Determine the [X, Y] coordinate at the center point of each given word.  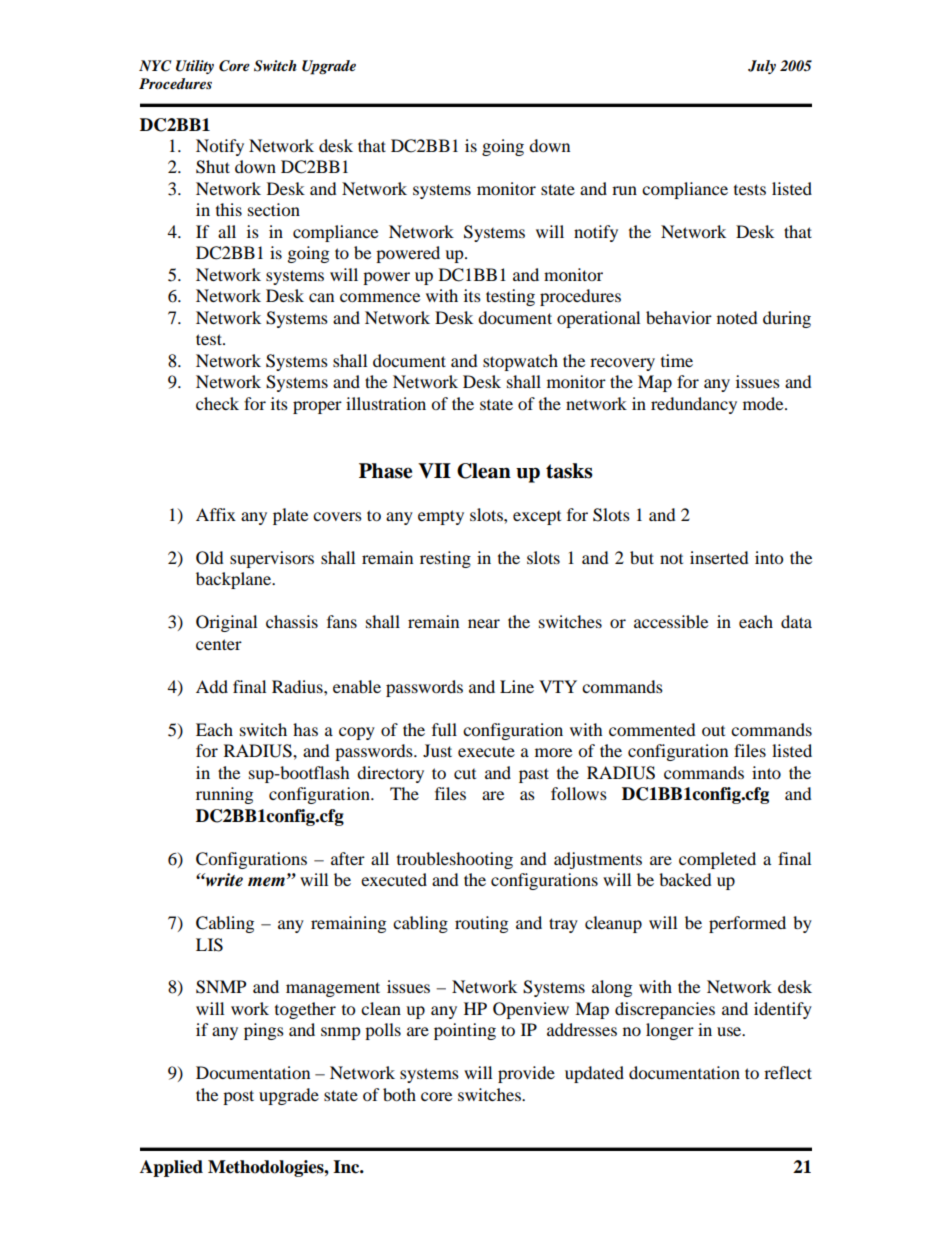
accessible [671, 621]
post [238, 1097]
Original [226, 623]
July [762, 67]
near [484, 623]
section [274, 209]
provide [526, 1074]
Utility [195, 67]
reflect [788, 1072]
